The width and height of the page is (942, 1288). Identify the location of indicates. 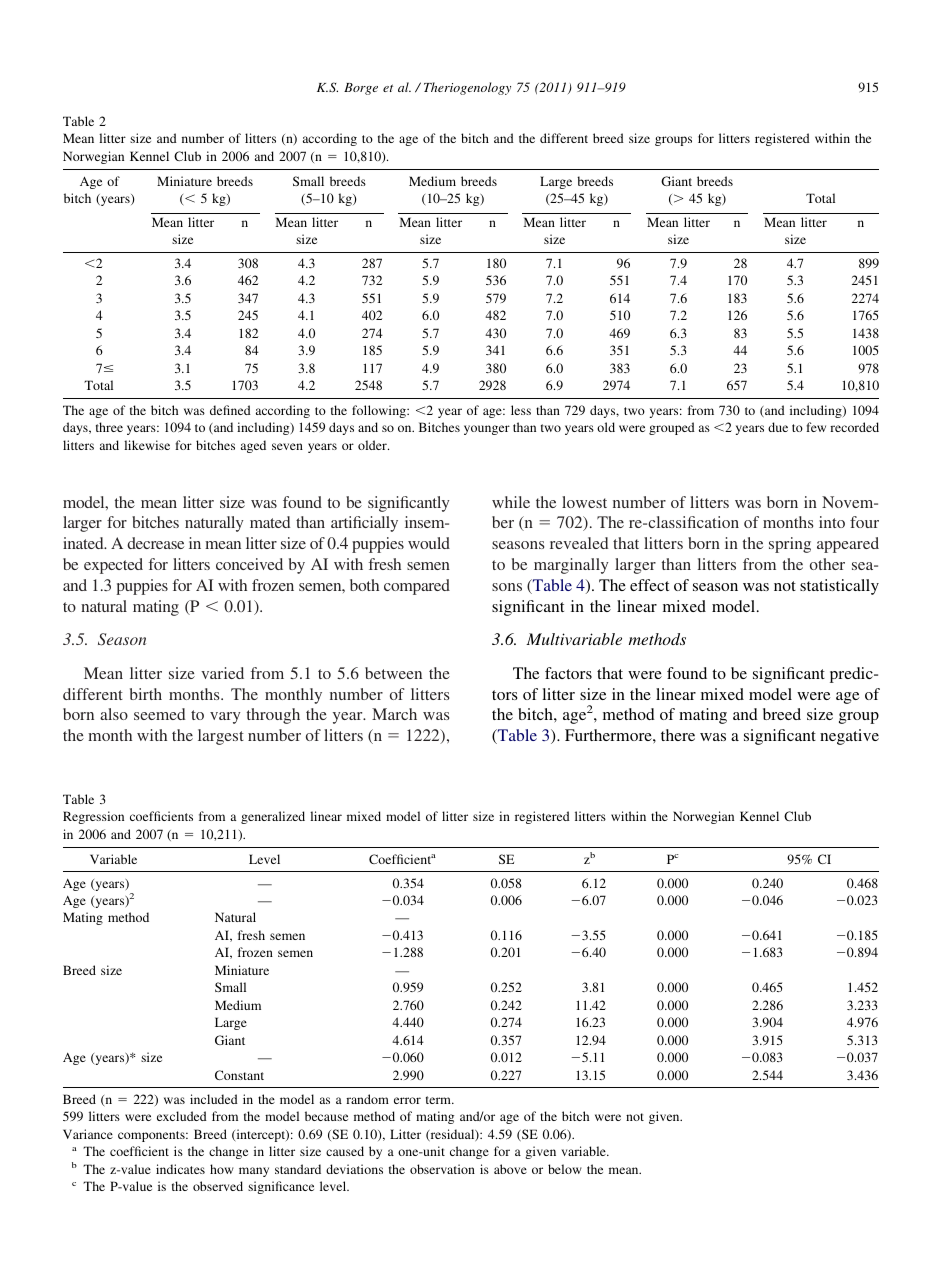
(180, 1169).
